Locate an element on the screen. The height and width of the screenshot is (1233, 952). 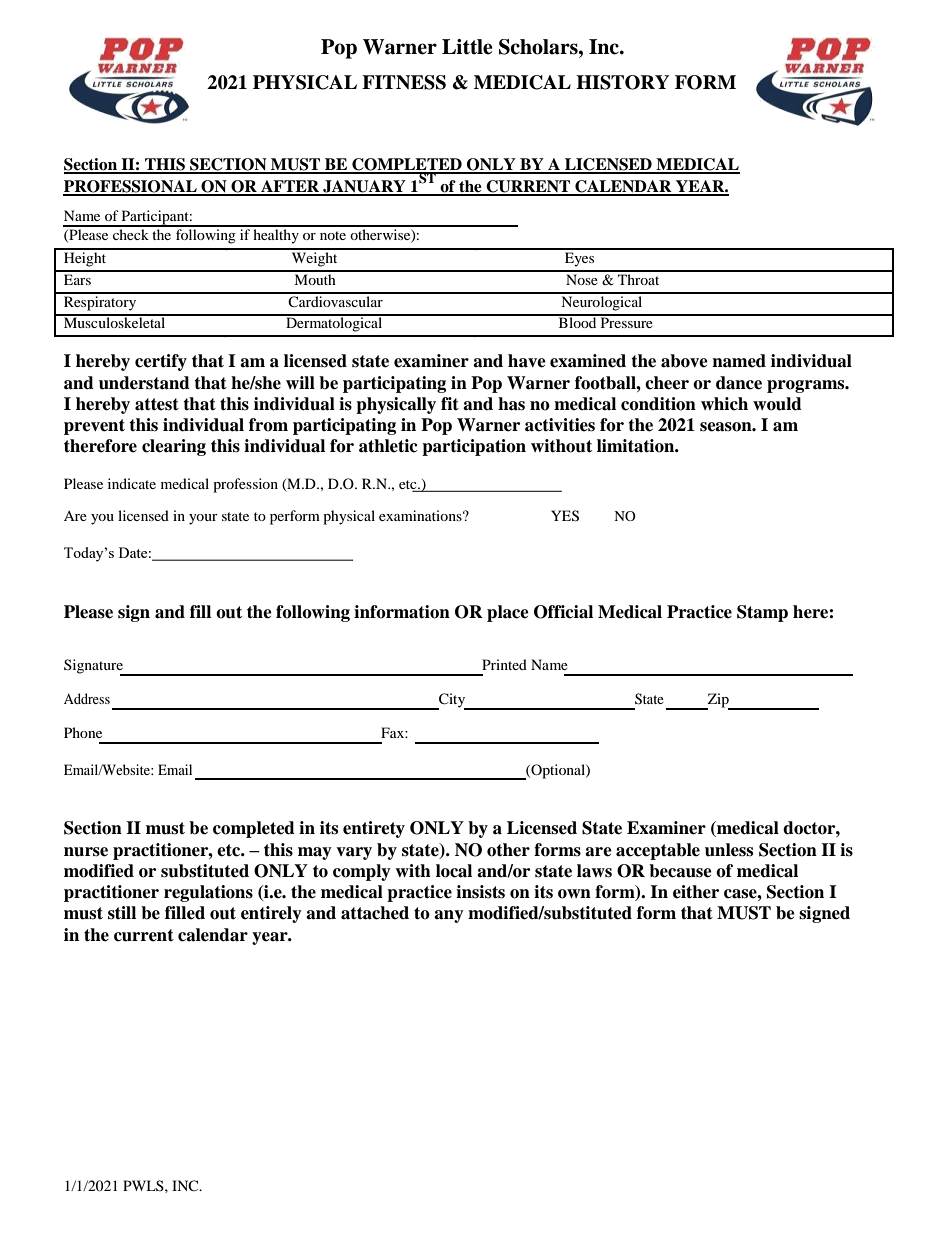
HISTORY is located at coordinates (622, 82).
